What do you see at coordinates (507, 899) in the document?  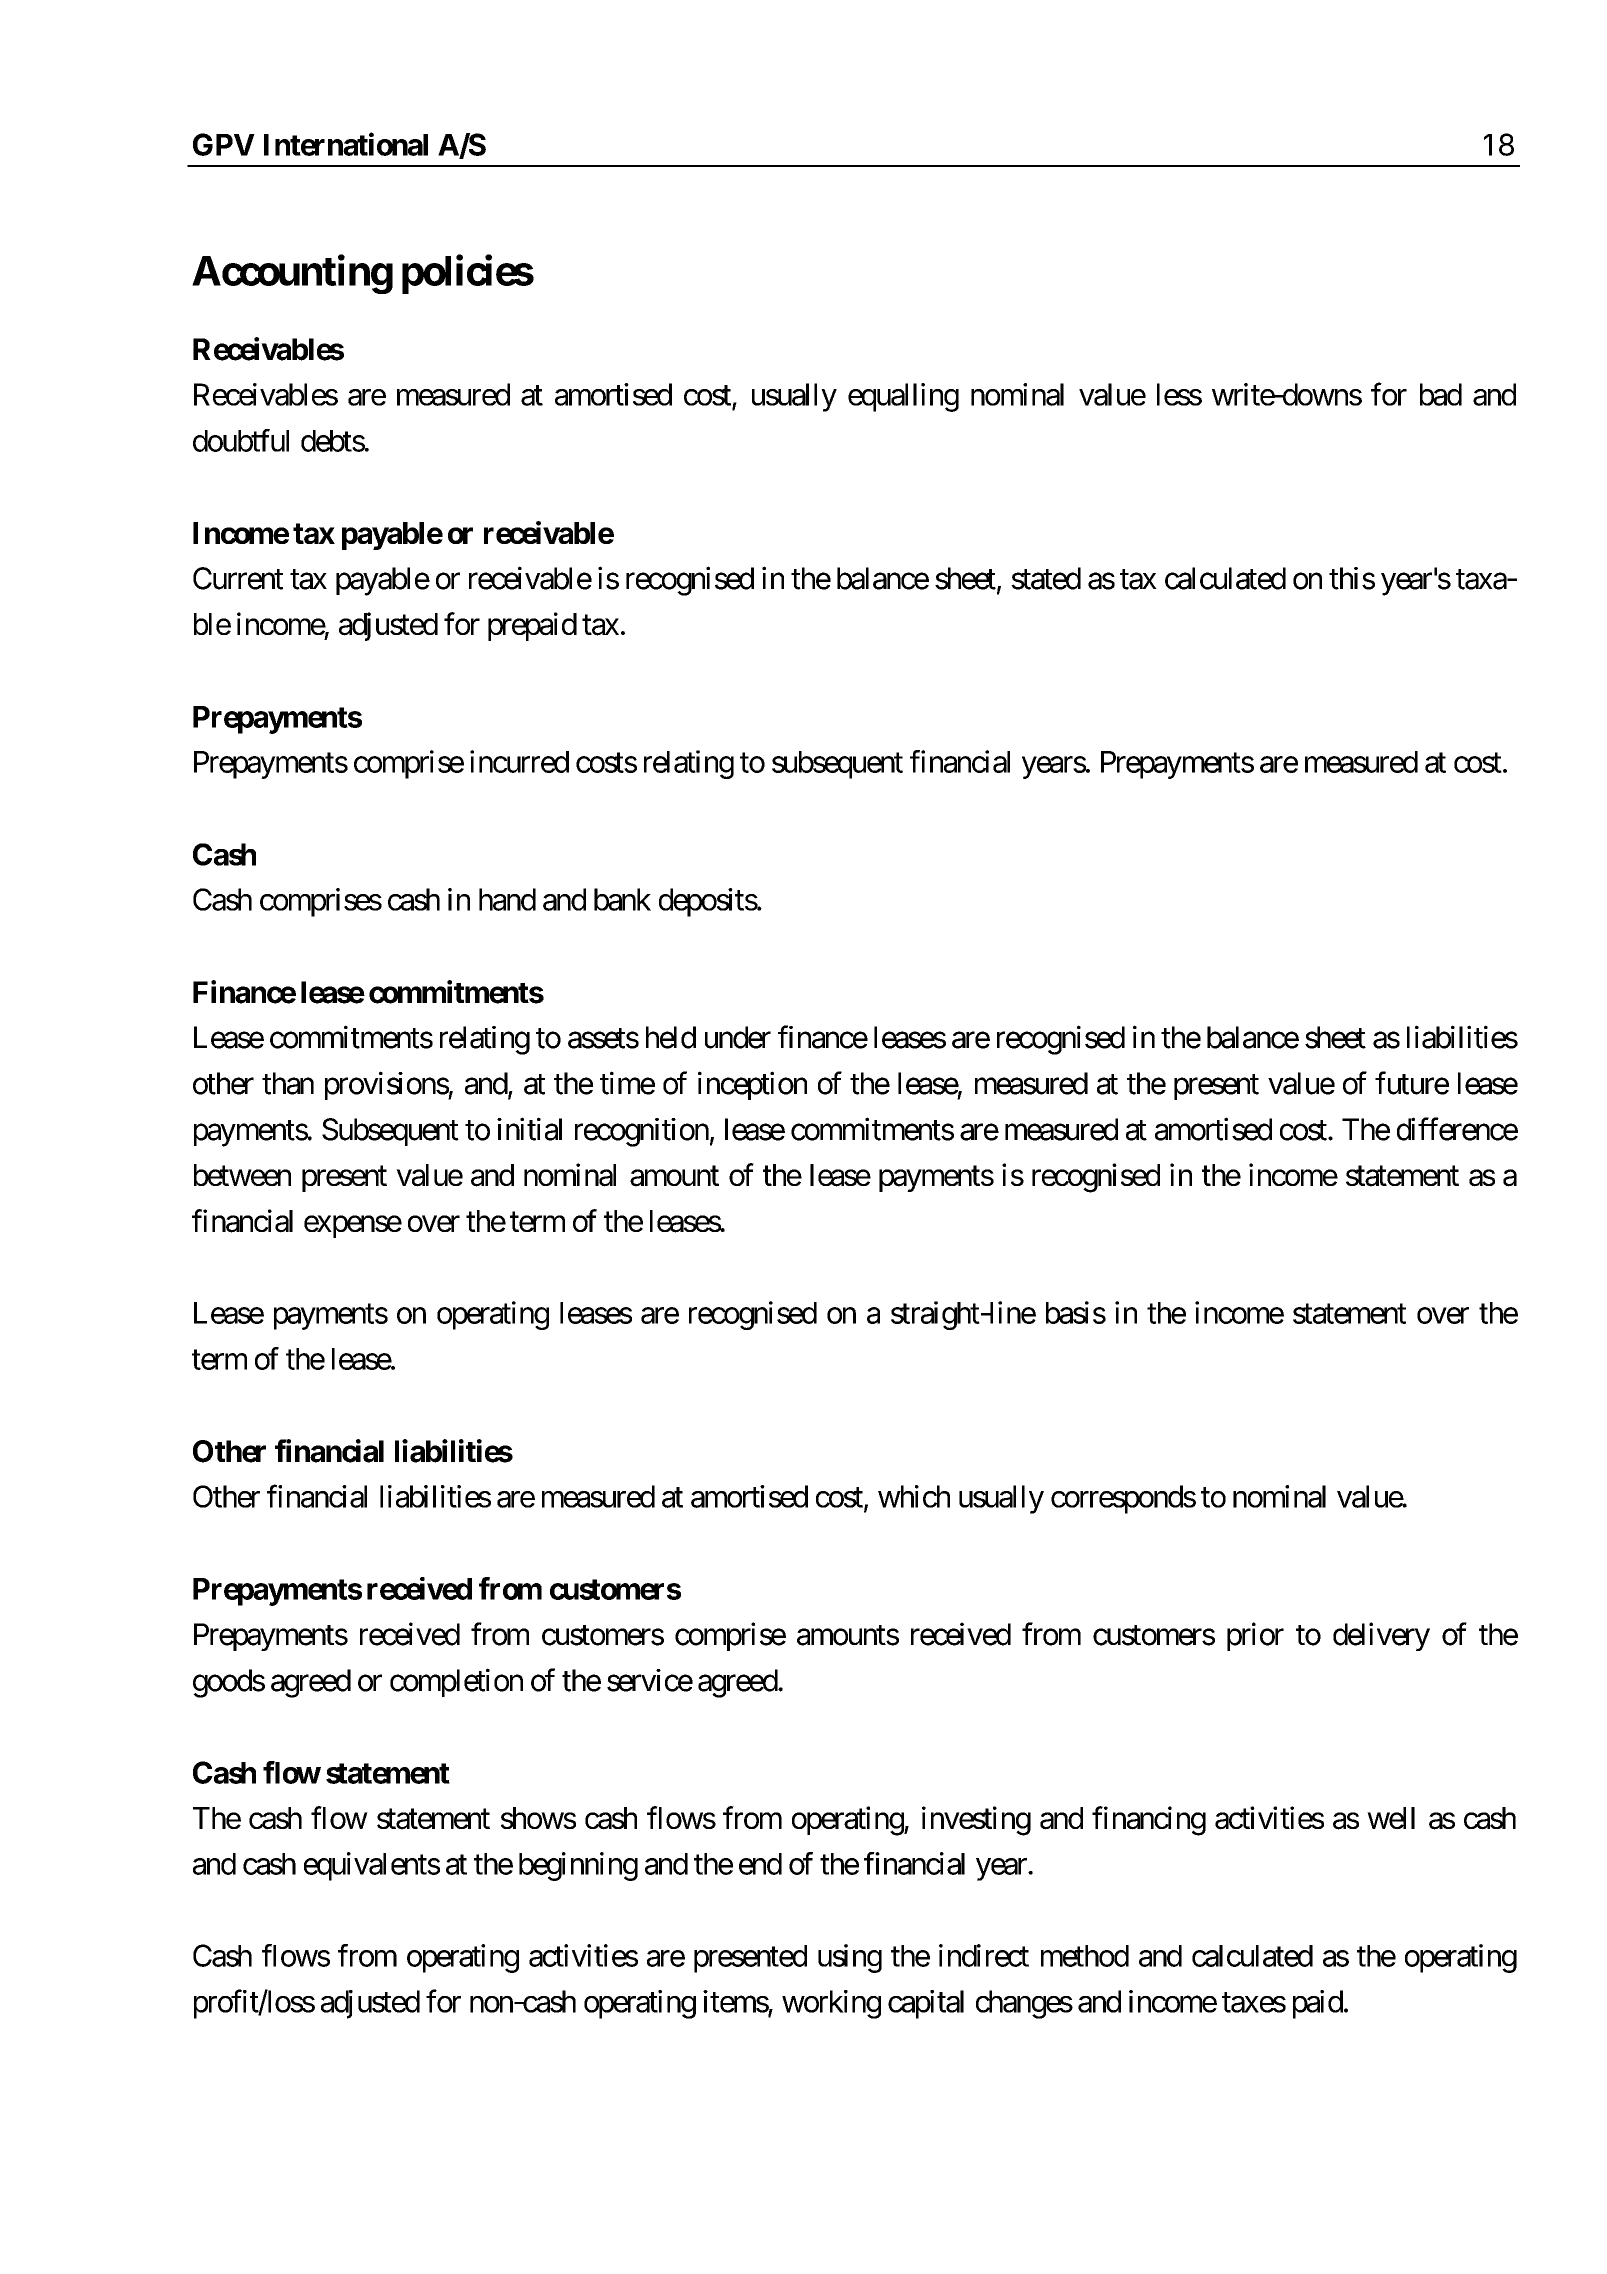 I see `hand` at bounding box center [507, 899].
